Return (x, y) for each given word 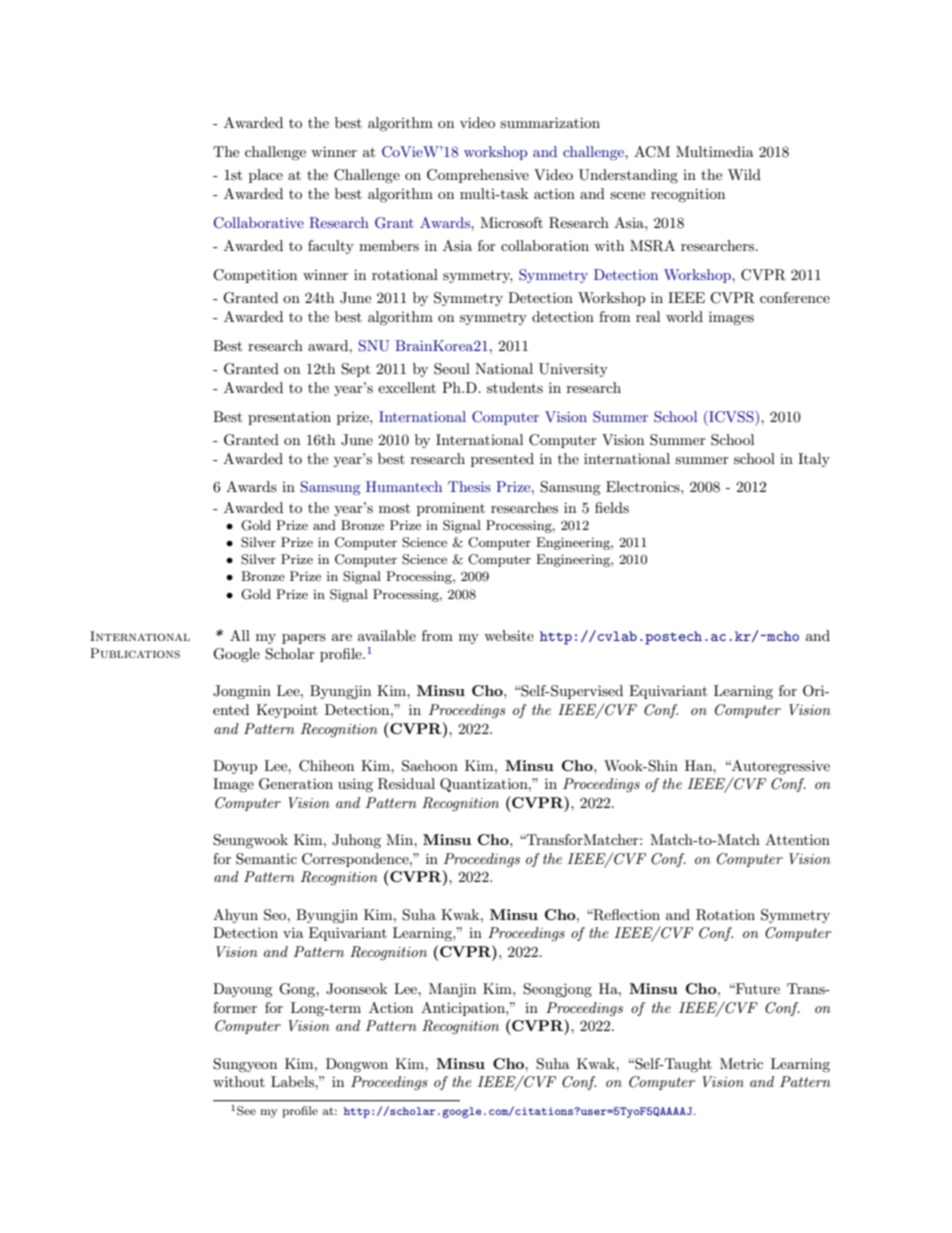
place (266, 176)
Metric (741, 1063)
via (293, 932)
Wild (744, 174)
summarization (550, 122)
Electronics (644, 486)
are (342, 637)
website (509, 635)
